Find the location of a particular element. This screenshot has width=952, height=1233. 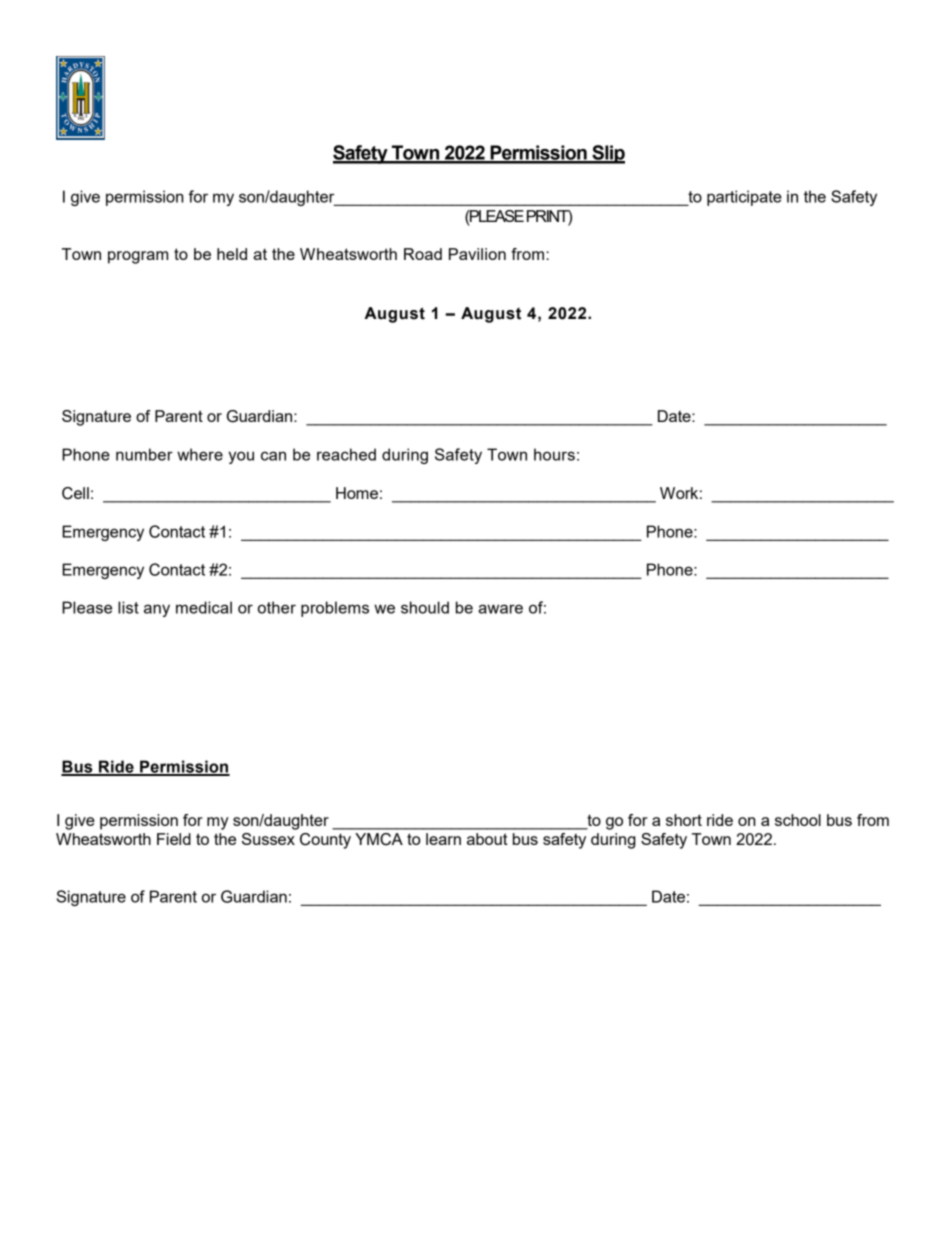

program is located at coordinates (138, 257).
